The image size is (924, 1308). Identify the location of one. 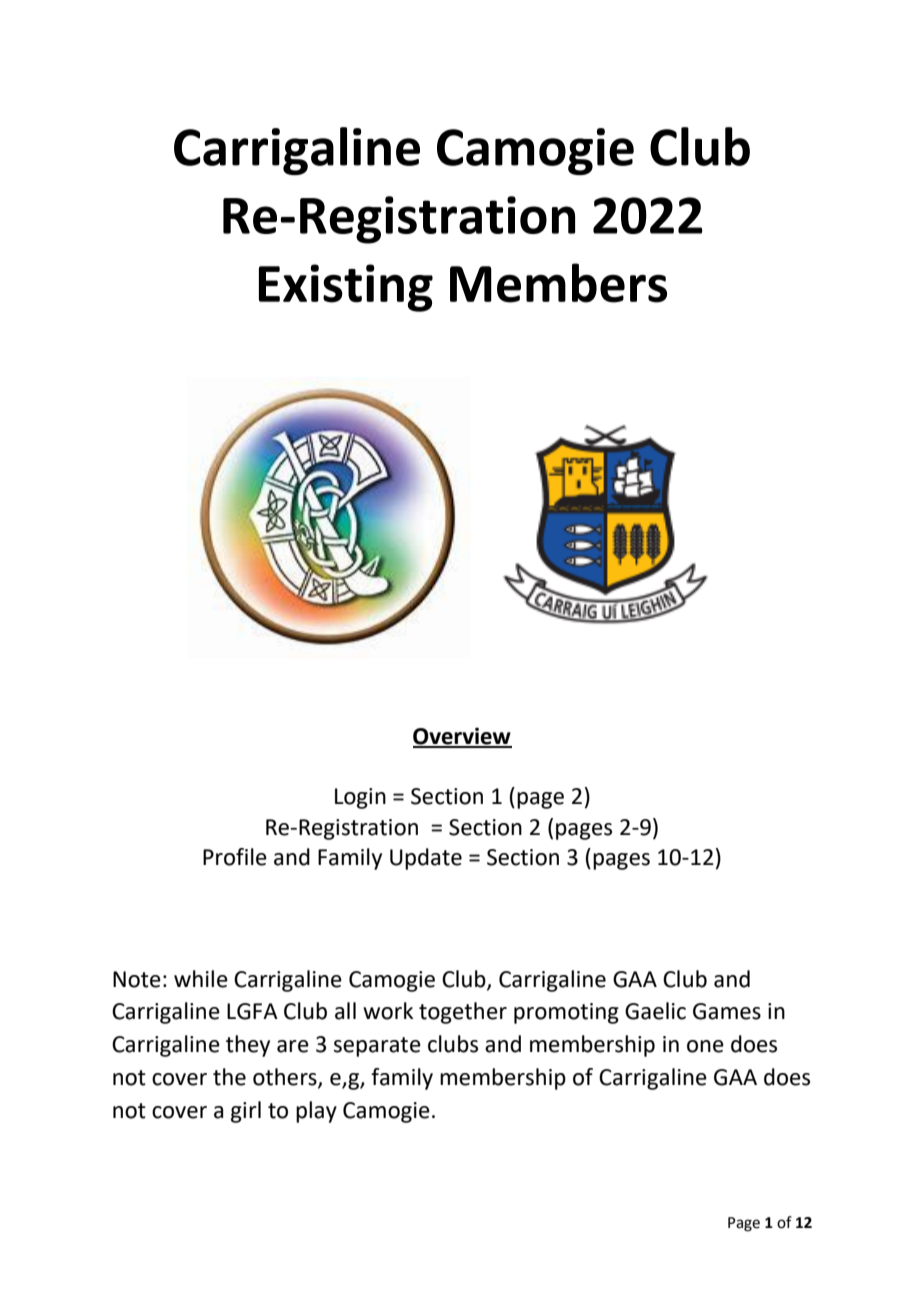
(705, 1046).
